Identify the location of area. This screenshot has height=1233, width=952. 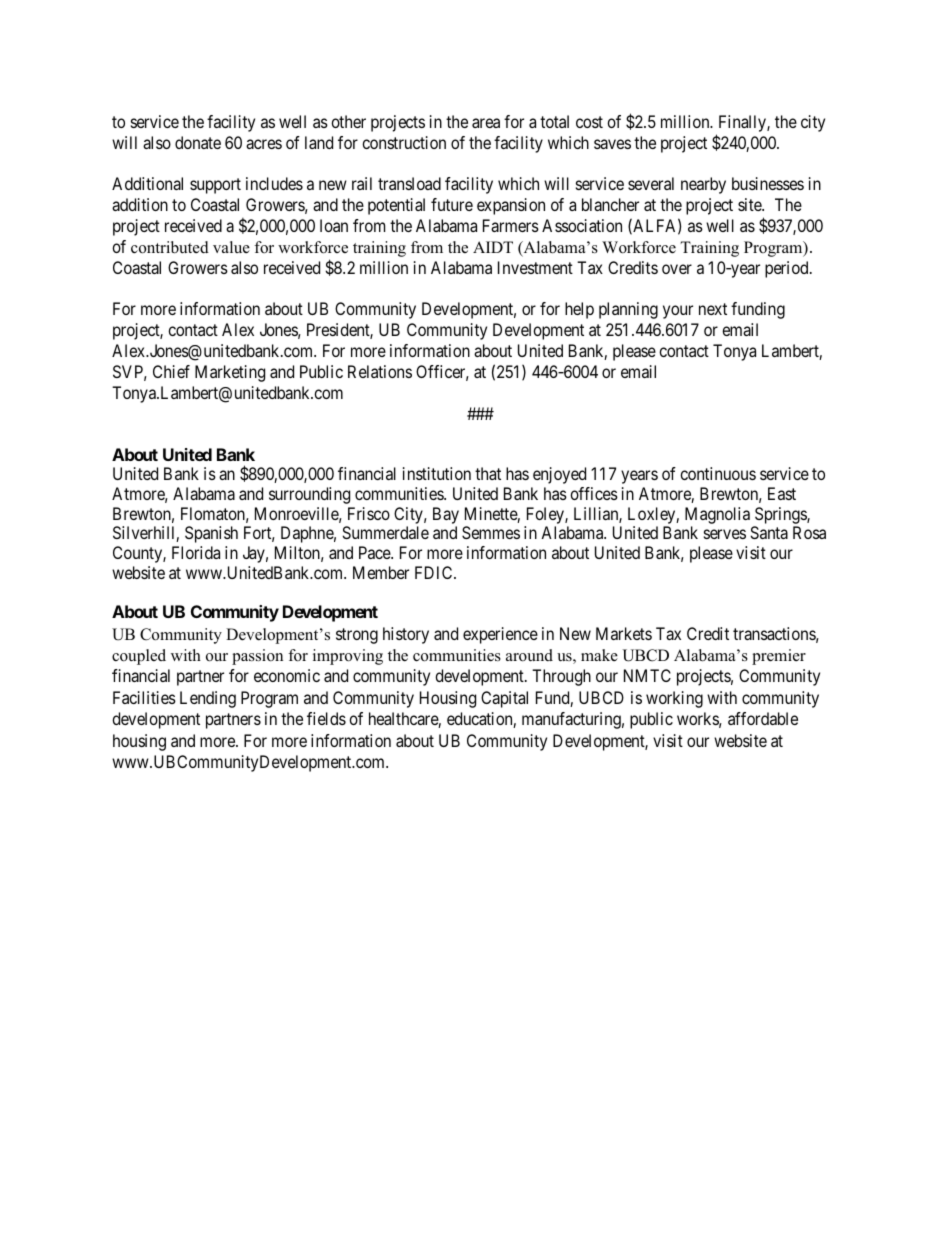
(486, 123).
